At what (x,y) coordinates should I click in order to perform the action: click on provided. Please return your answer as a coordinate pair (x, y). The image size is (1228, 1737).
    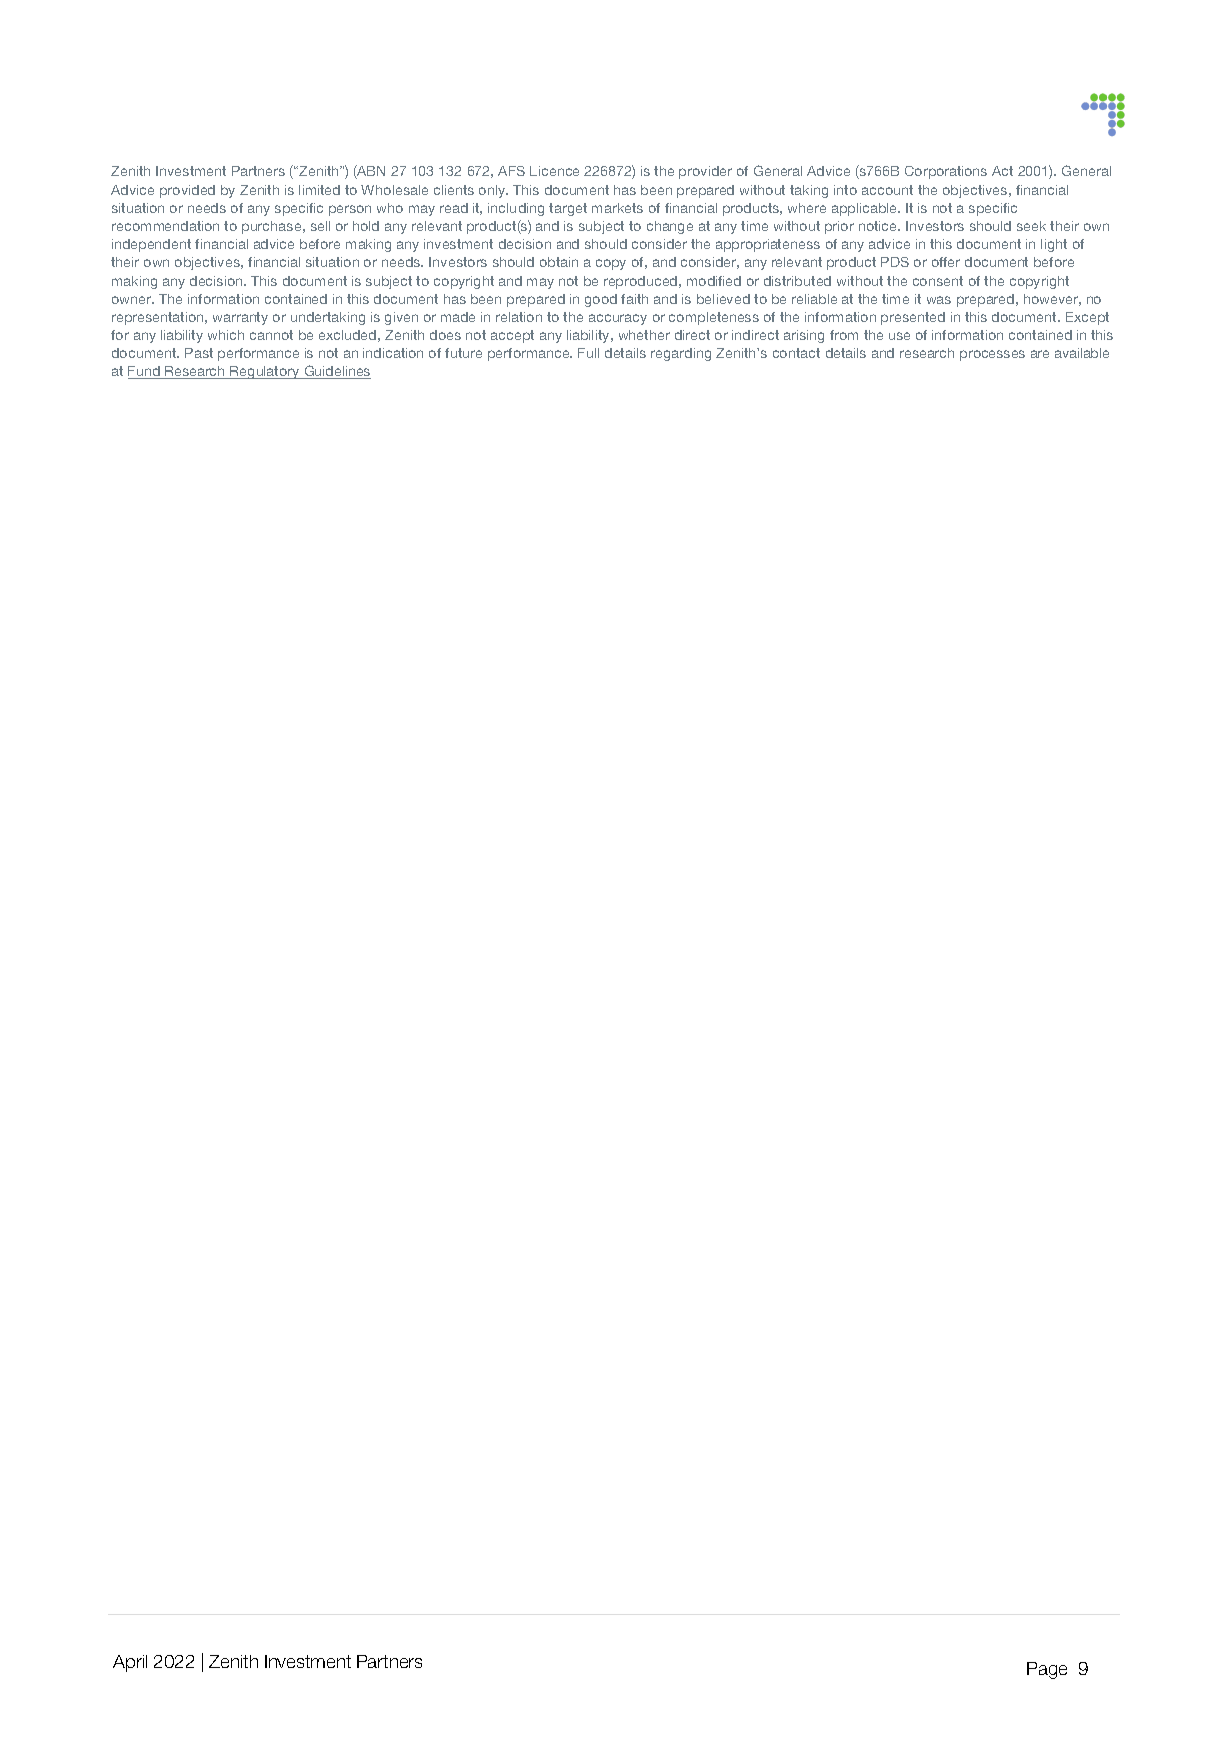
    Looking at the image, I should click on (187, 191).
